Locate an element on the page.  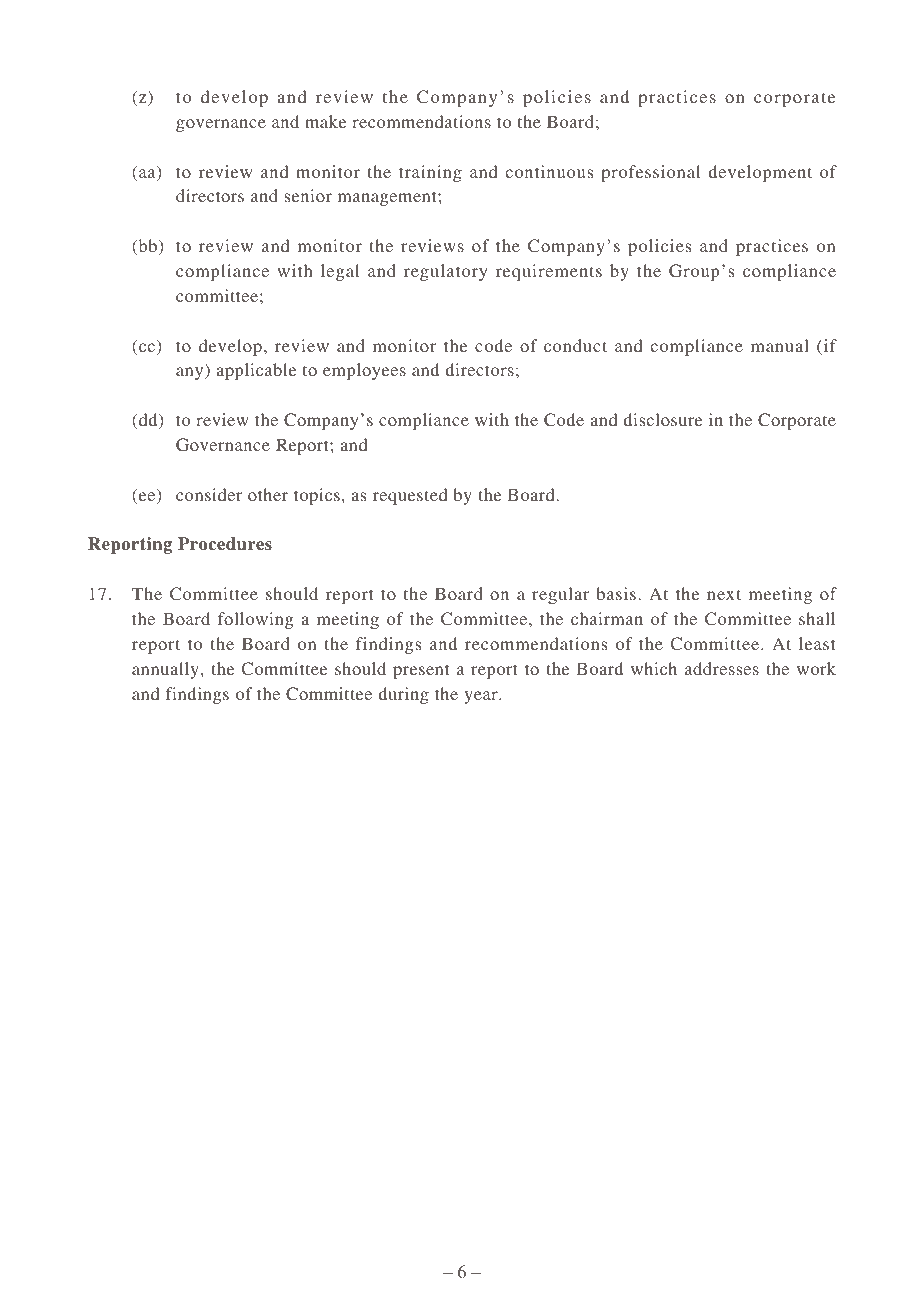
addresses is located at coordinates (722, 668).
